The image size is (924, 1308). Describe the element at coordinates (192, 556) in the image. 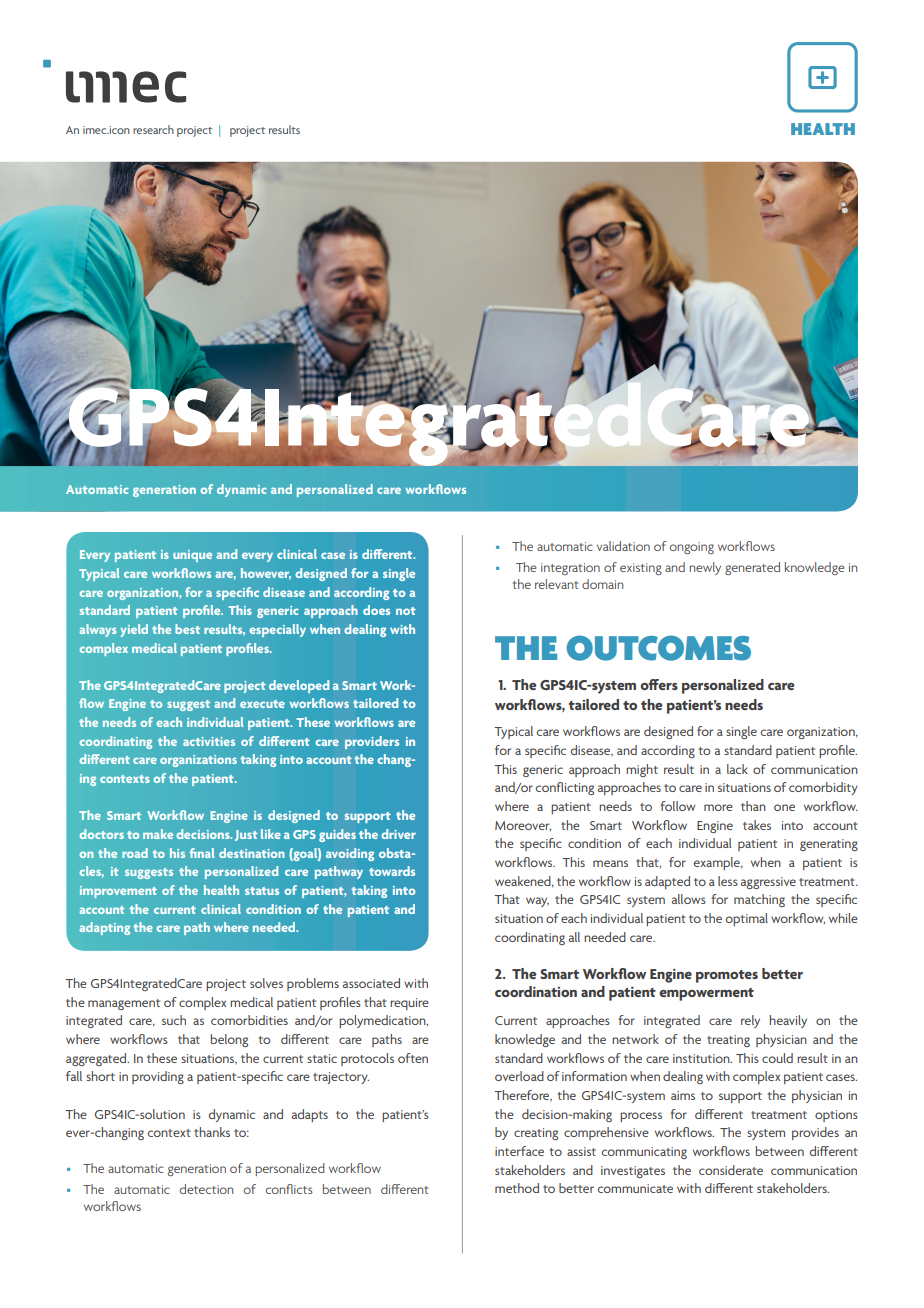

I see `unique` at that location.
